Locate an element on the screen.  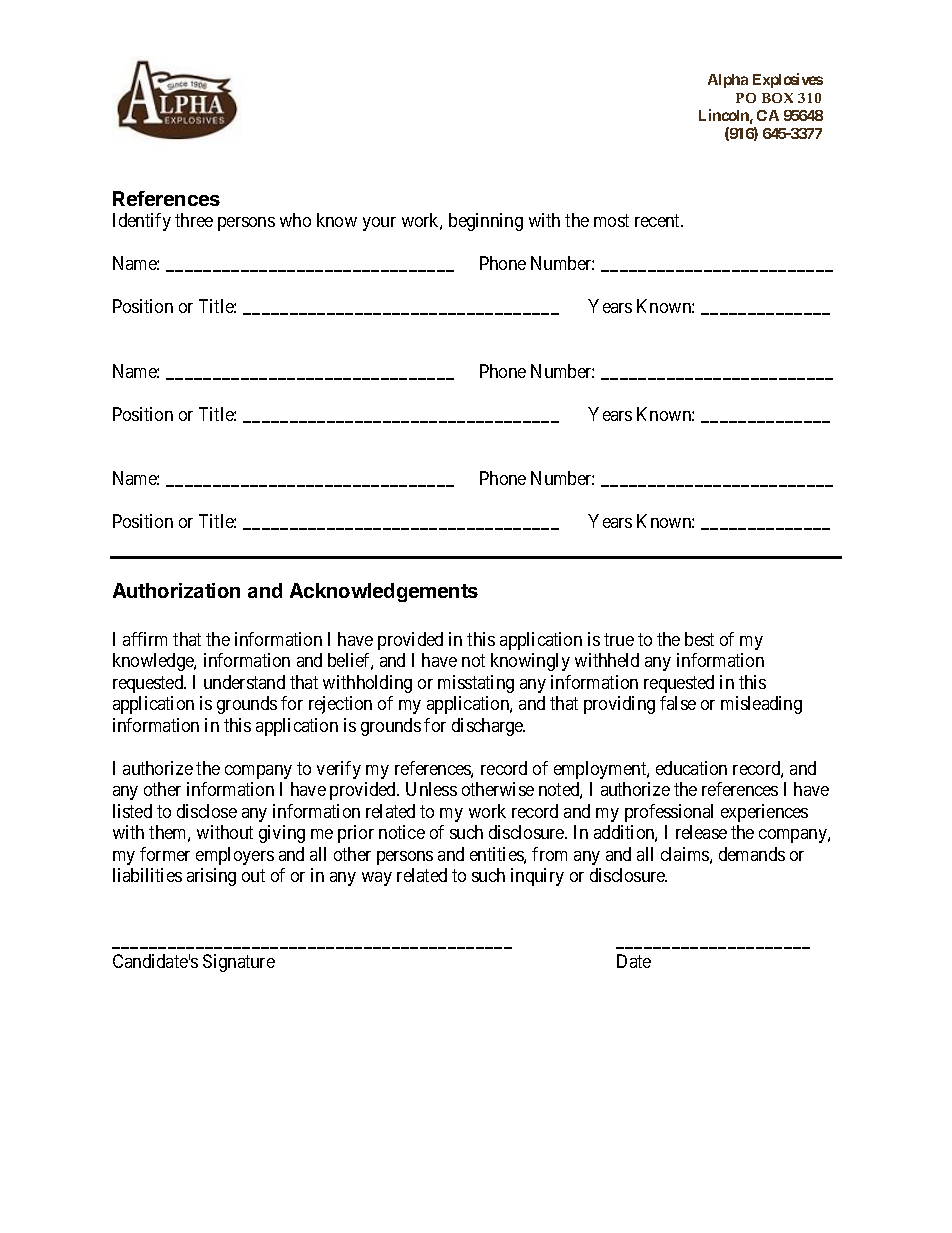
Alpha is located at coordinates (728, 81).
